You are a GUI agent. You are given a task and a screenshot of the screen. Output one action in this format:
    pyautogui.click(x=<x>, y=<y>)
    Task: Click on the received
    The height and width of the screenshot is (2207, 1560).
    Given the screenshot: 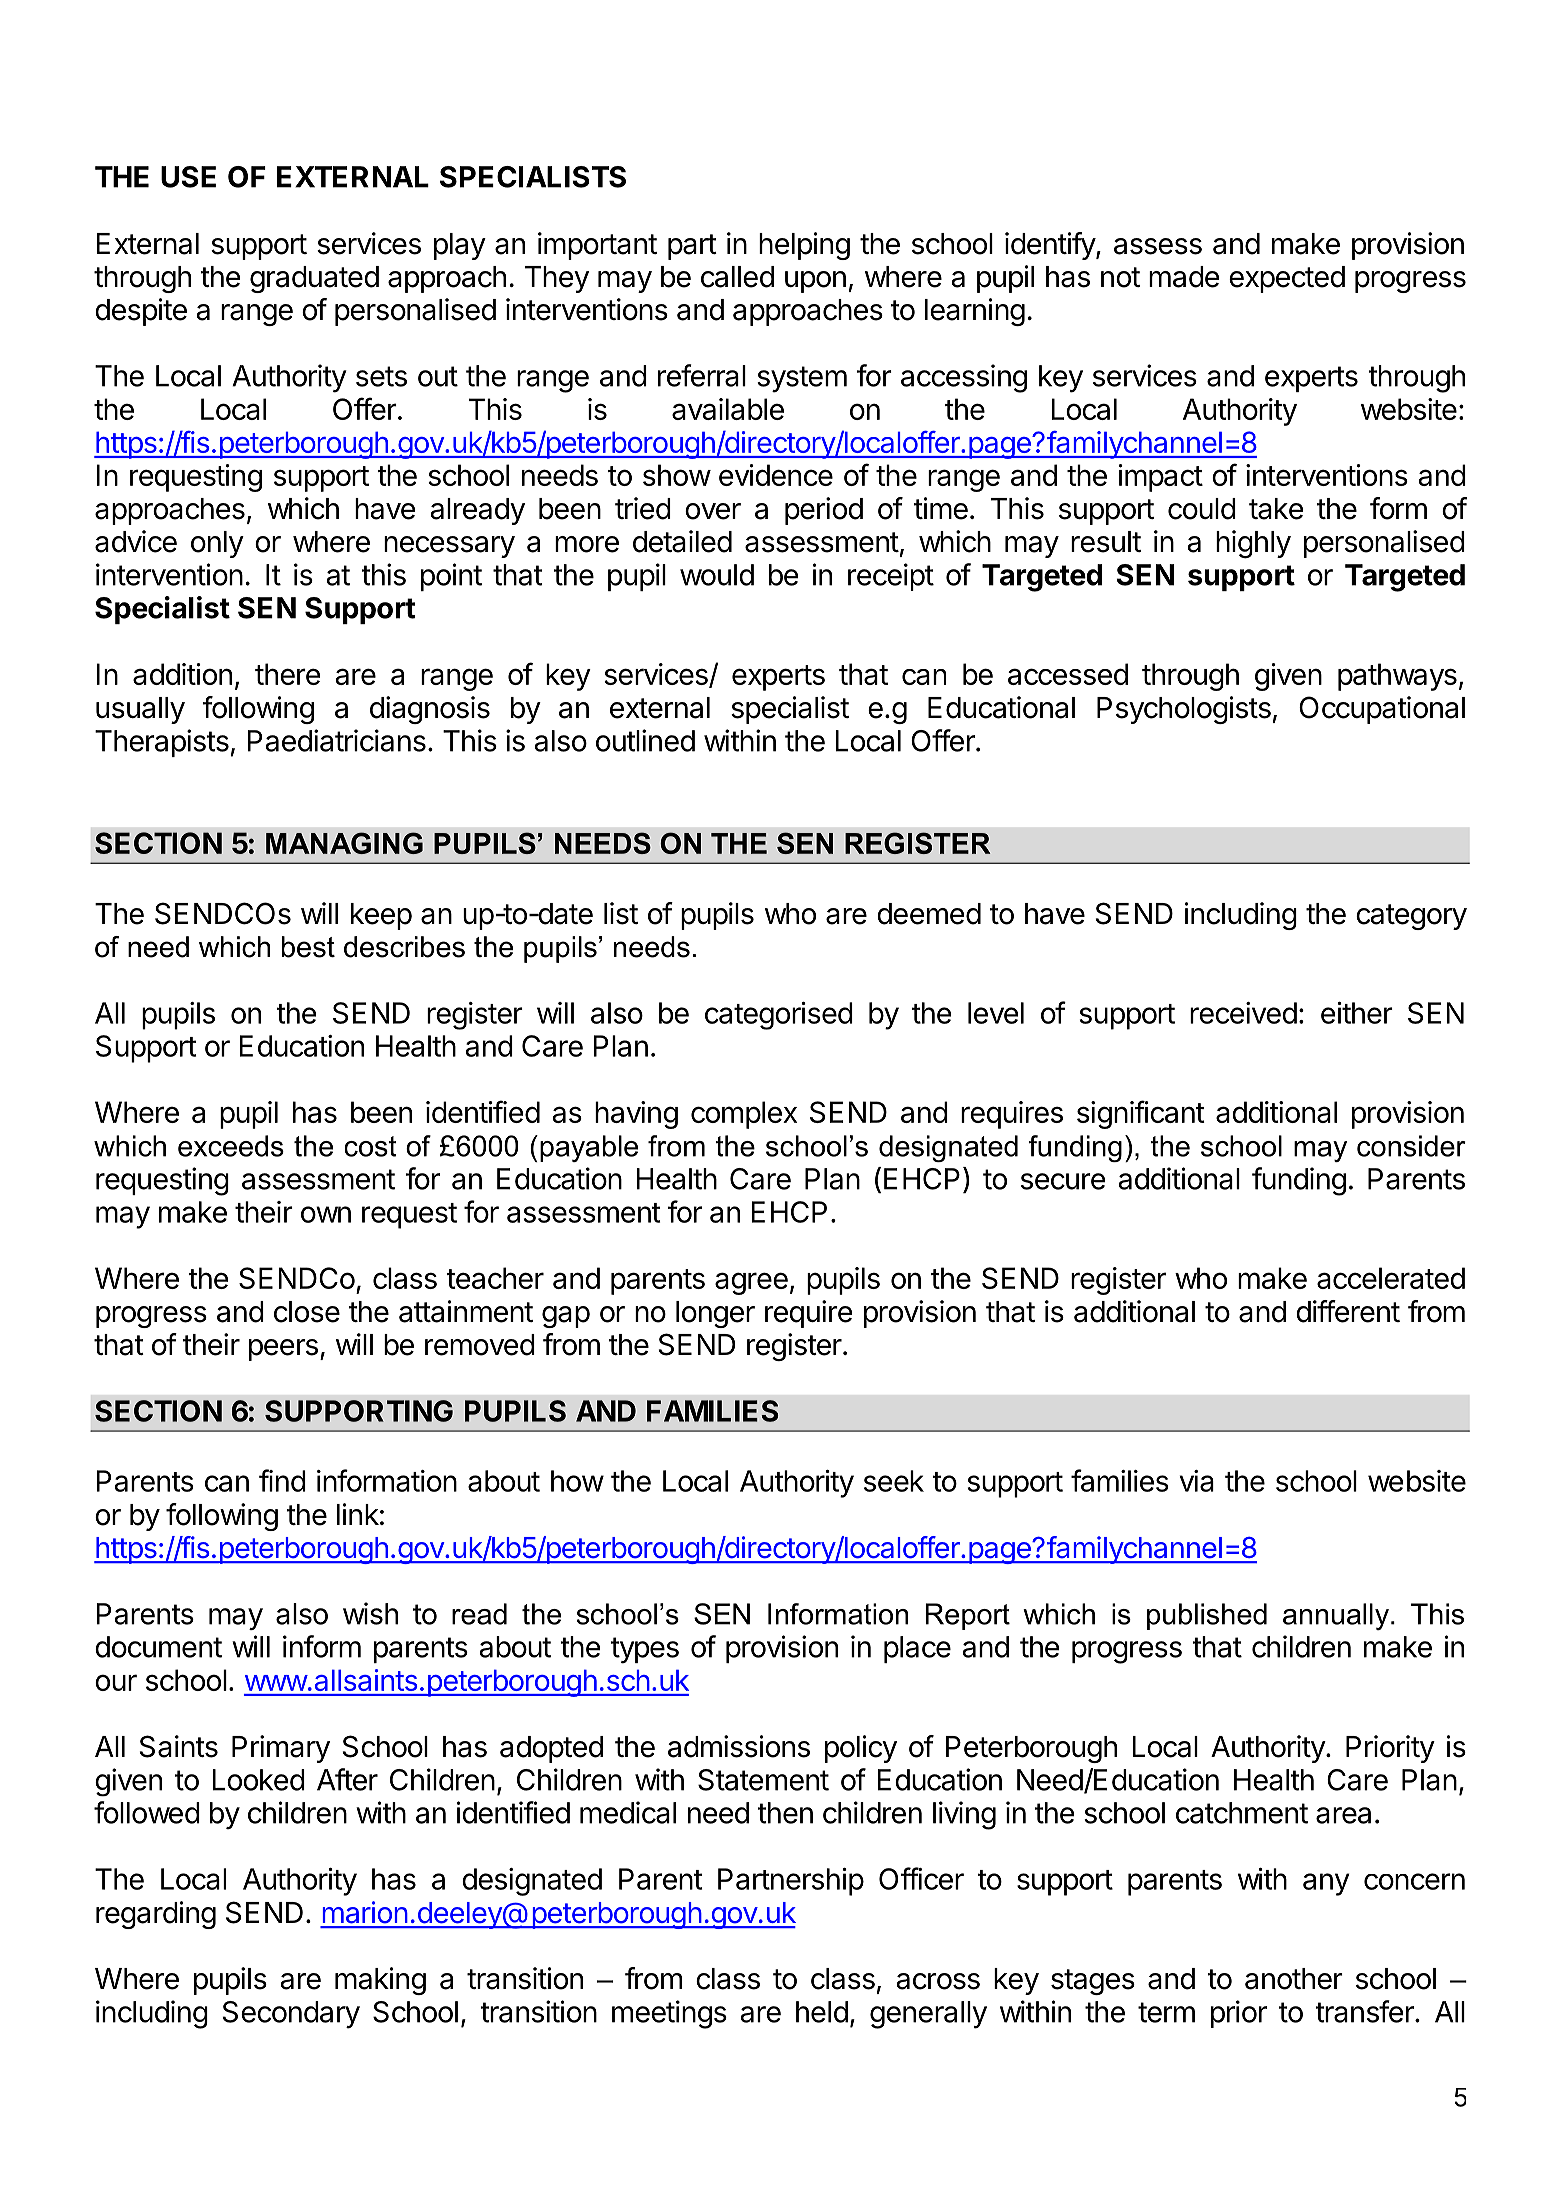 What is the action you would take?
    pyautogui.click(x=1243, y=1013)
